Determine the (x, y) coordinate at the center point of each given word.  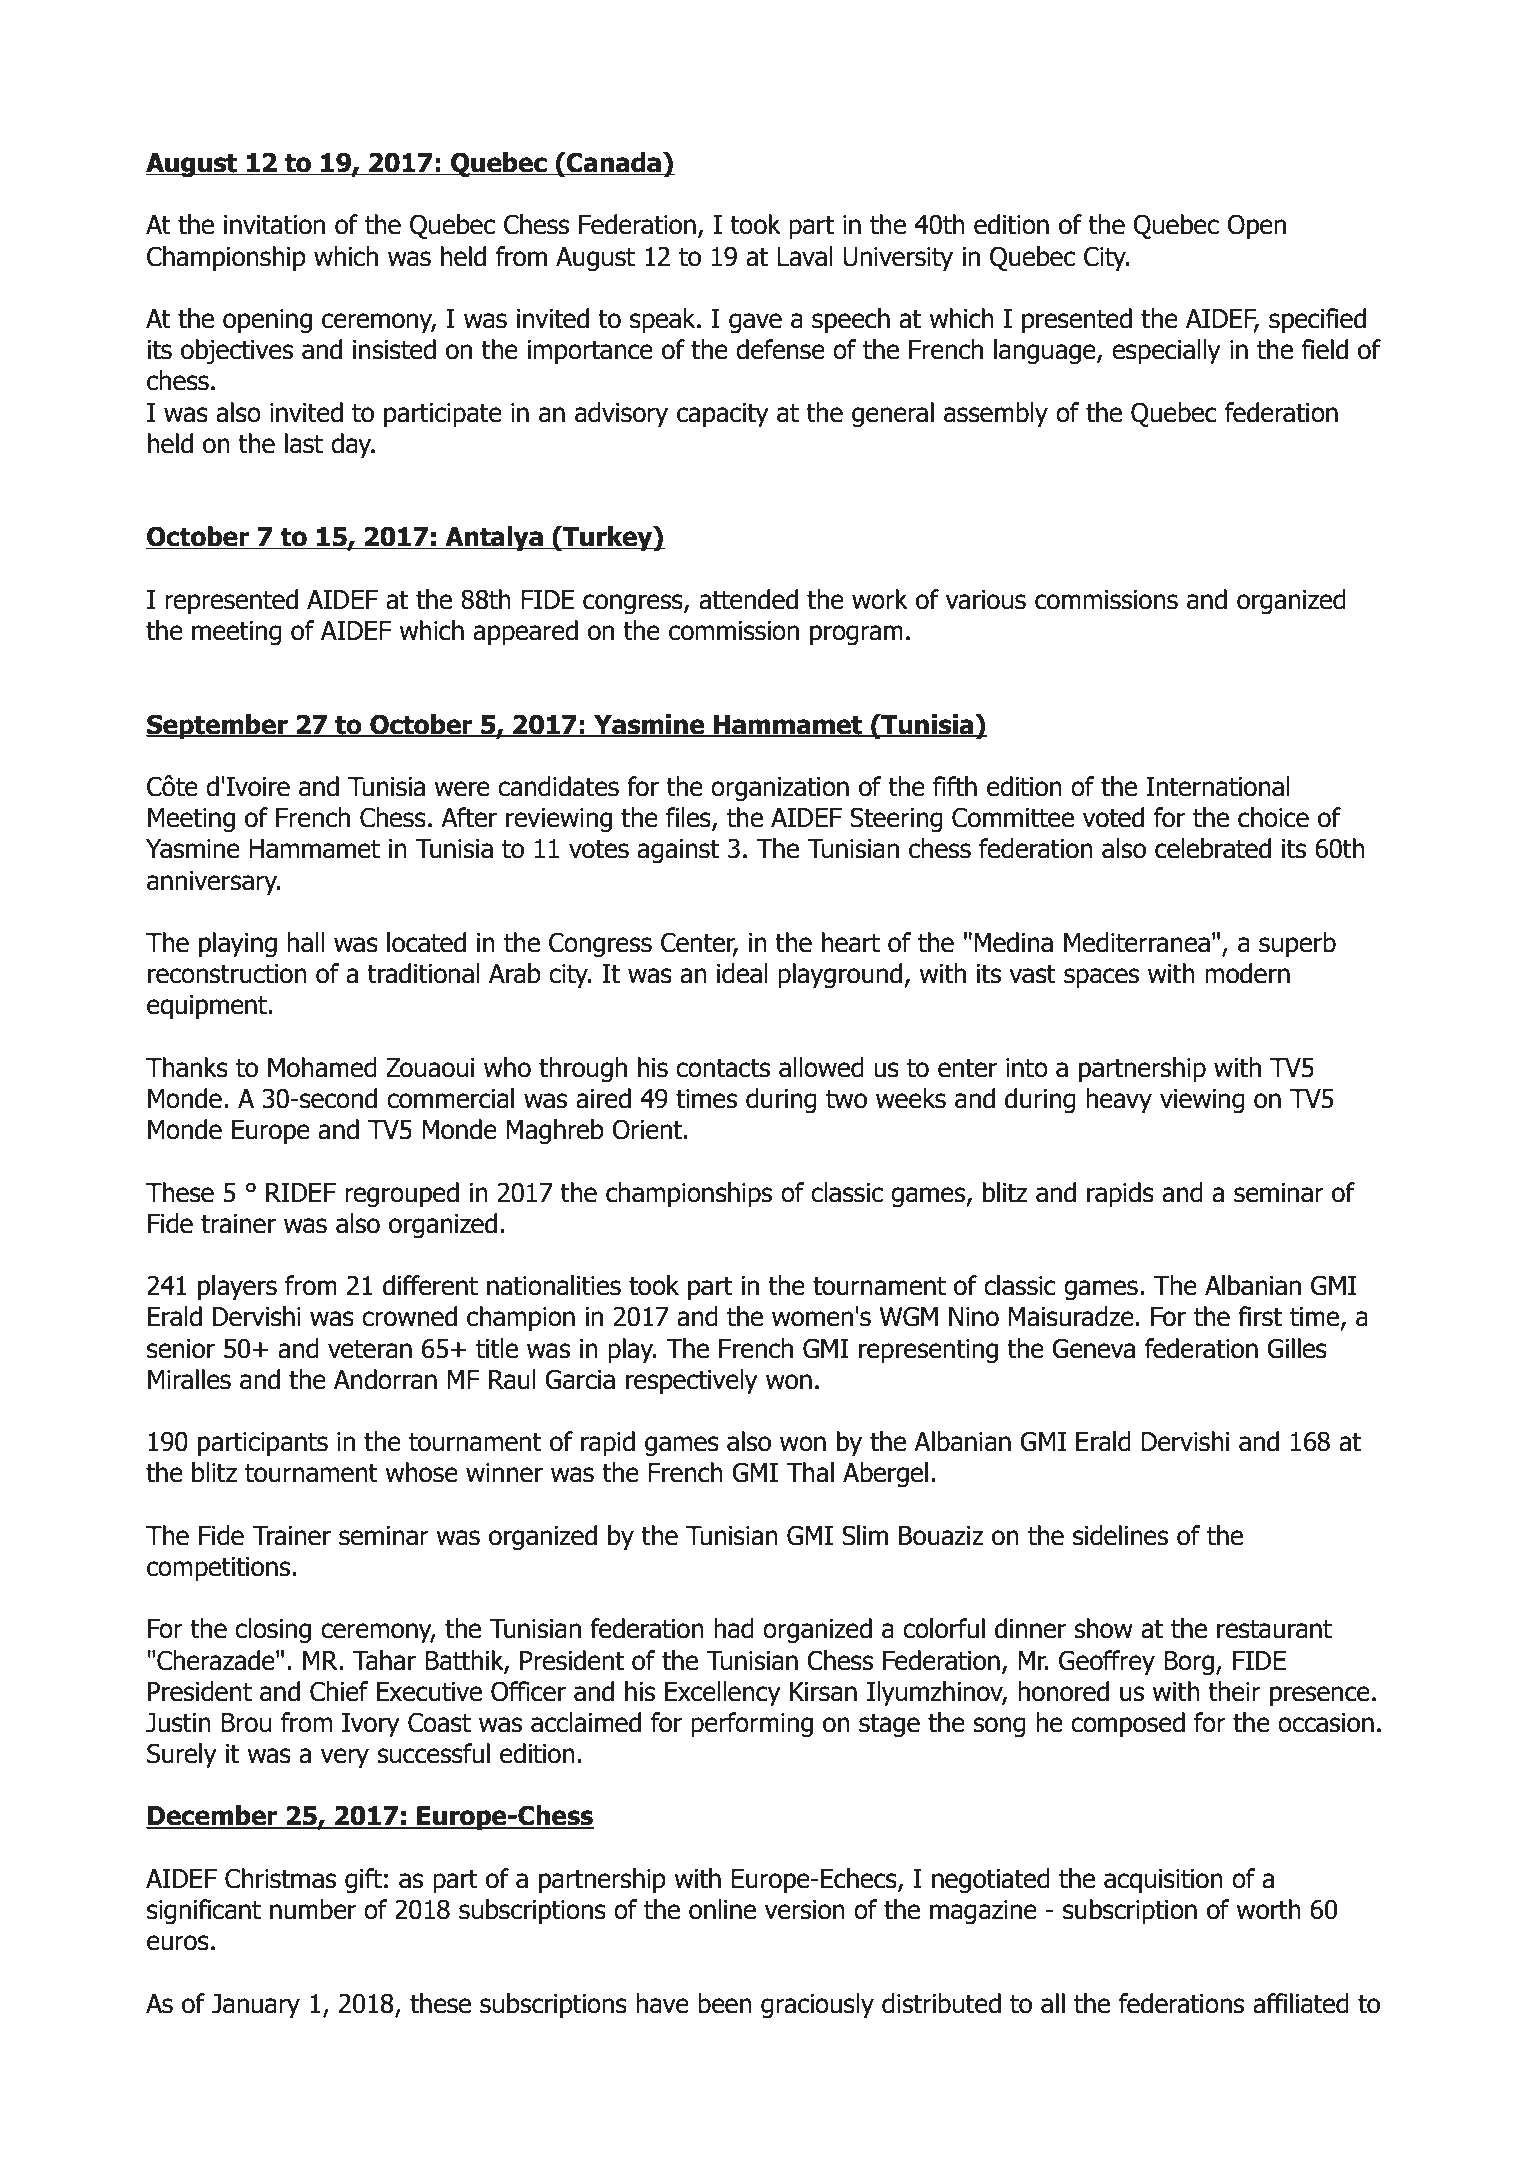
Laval (805, 256)
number (313, 1909)
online (722, 1909)
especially (1166, 352)
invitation (274, 225)
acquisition (1163, 1881)
